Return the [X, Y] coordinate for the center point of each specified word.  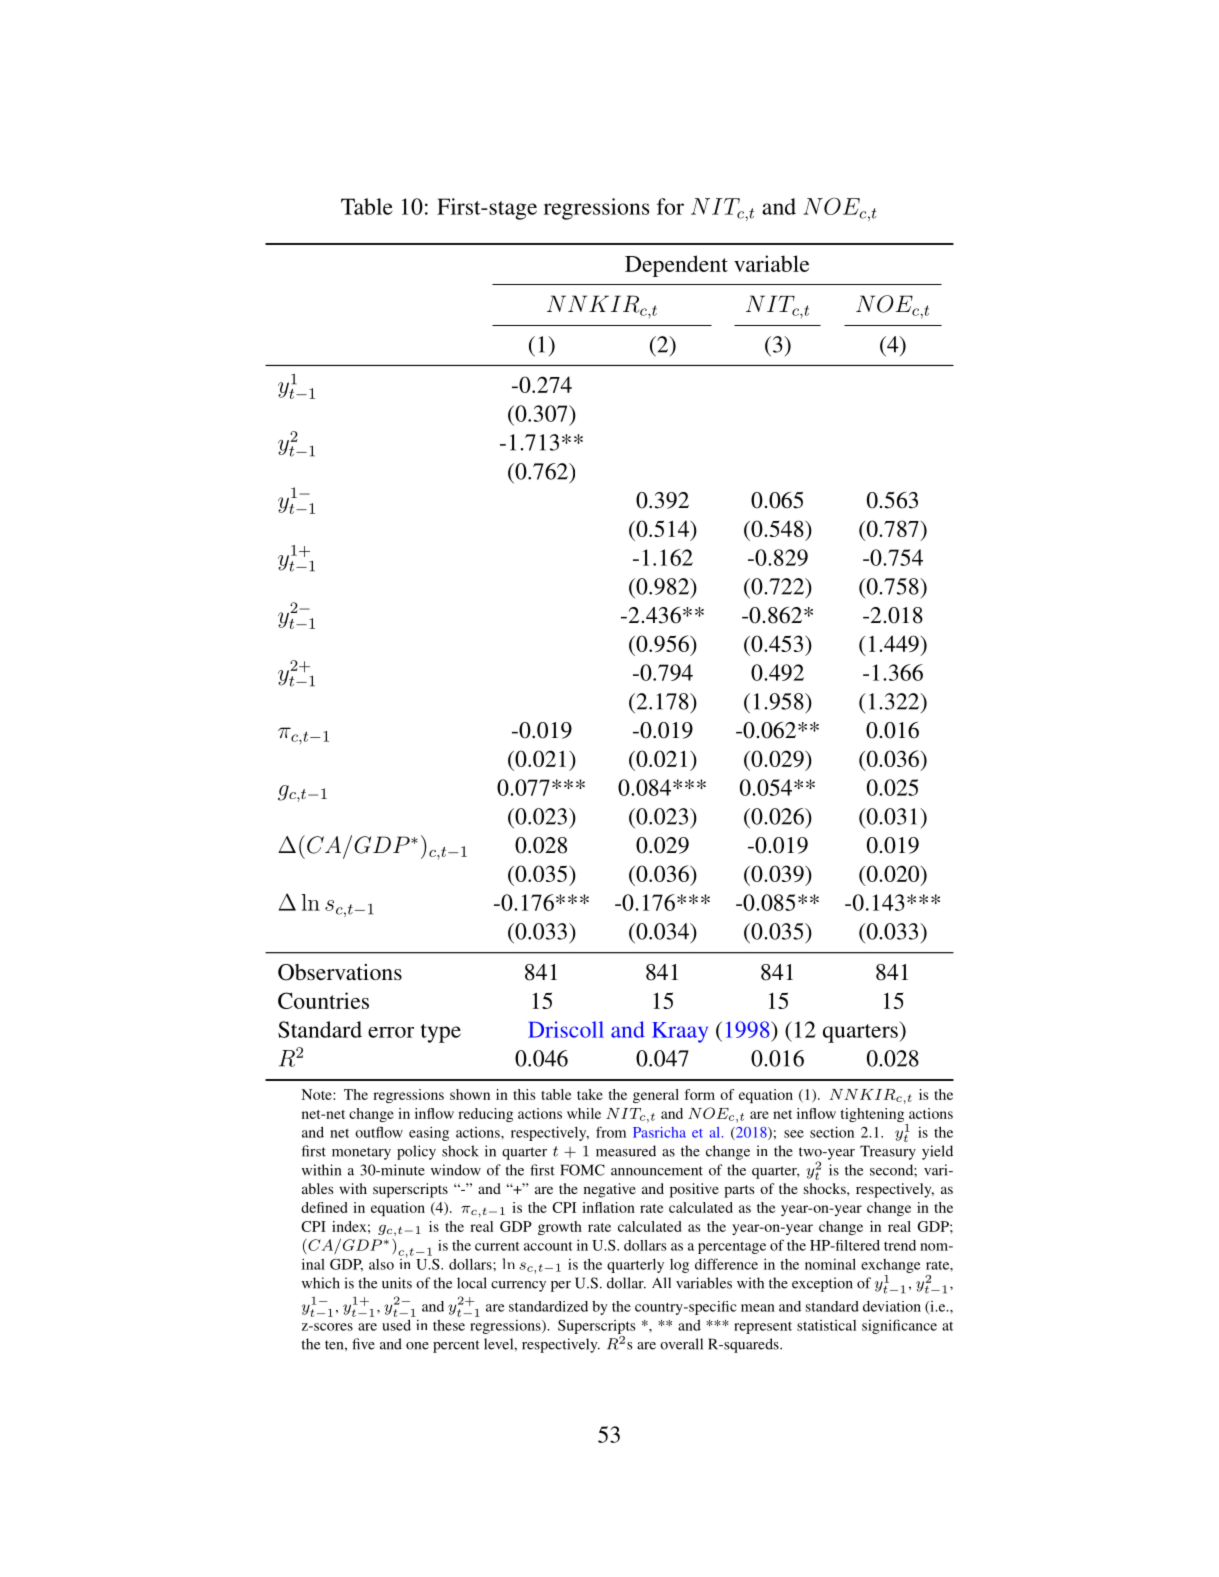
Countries [323, 1000]
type [441, 1033]
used [396, 1325]
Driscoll [566, 1029]
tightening [874, 1116]
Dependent [676, 266]
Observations [340, 972]
